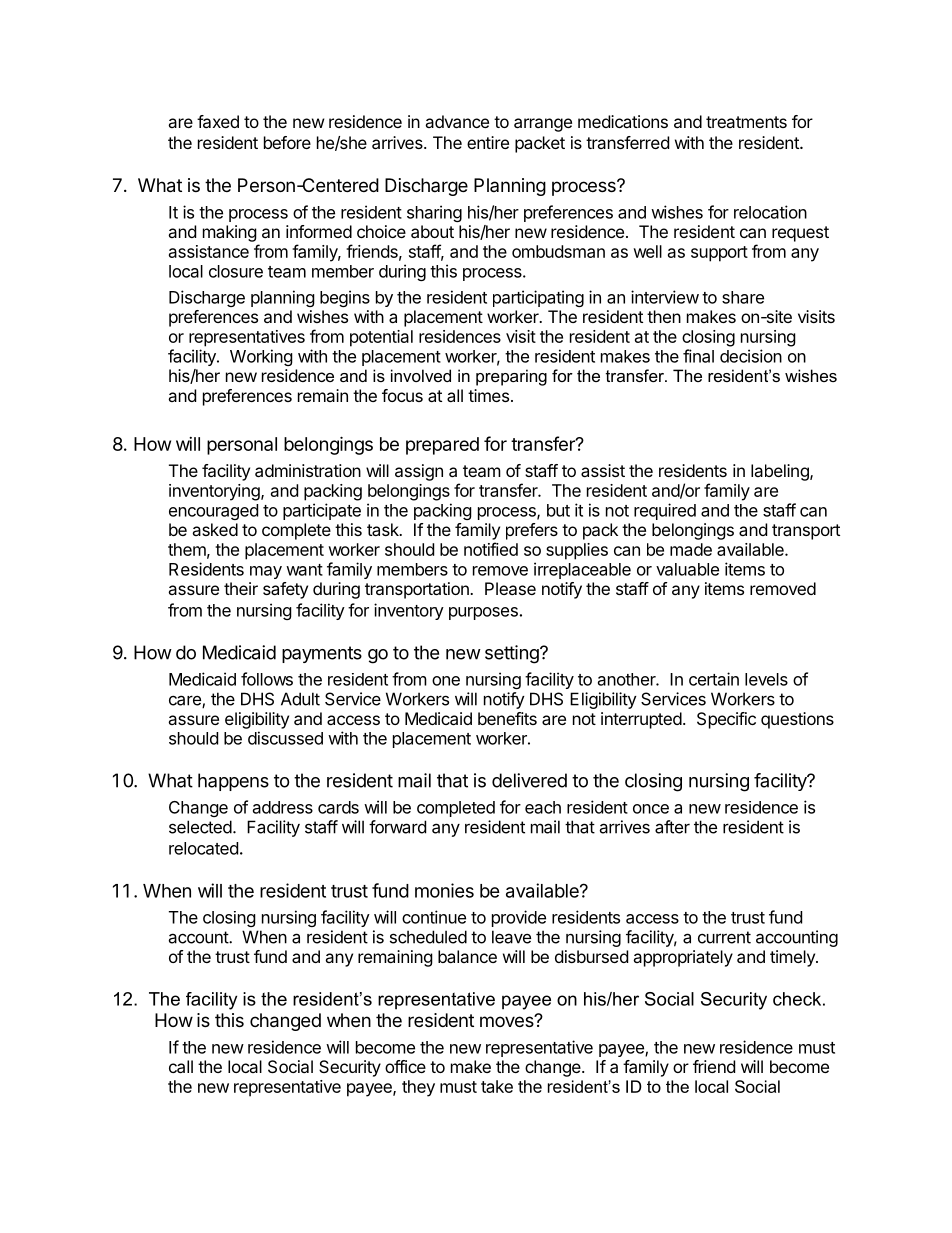 The image size is (952, 1233). I want to click on entire, so click(488, 142).
